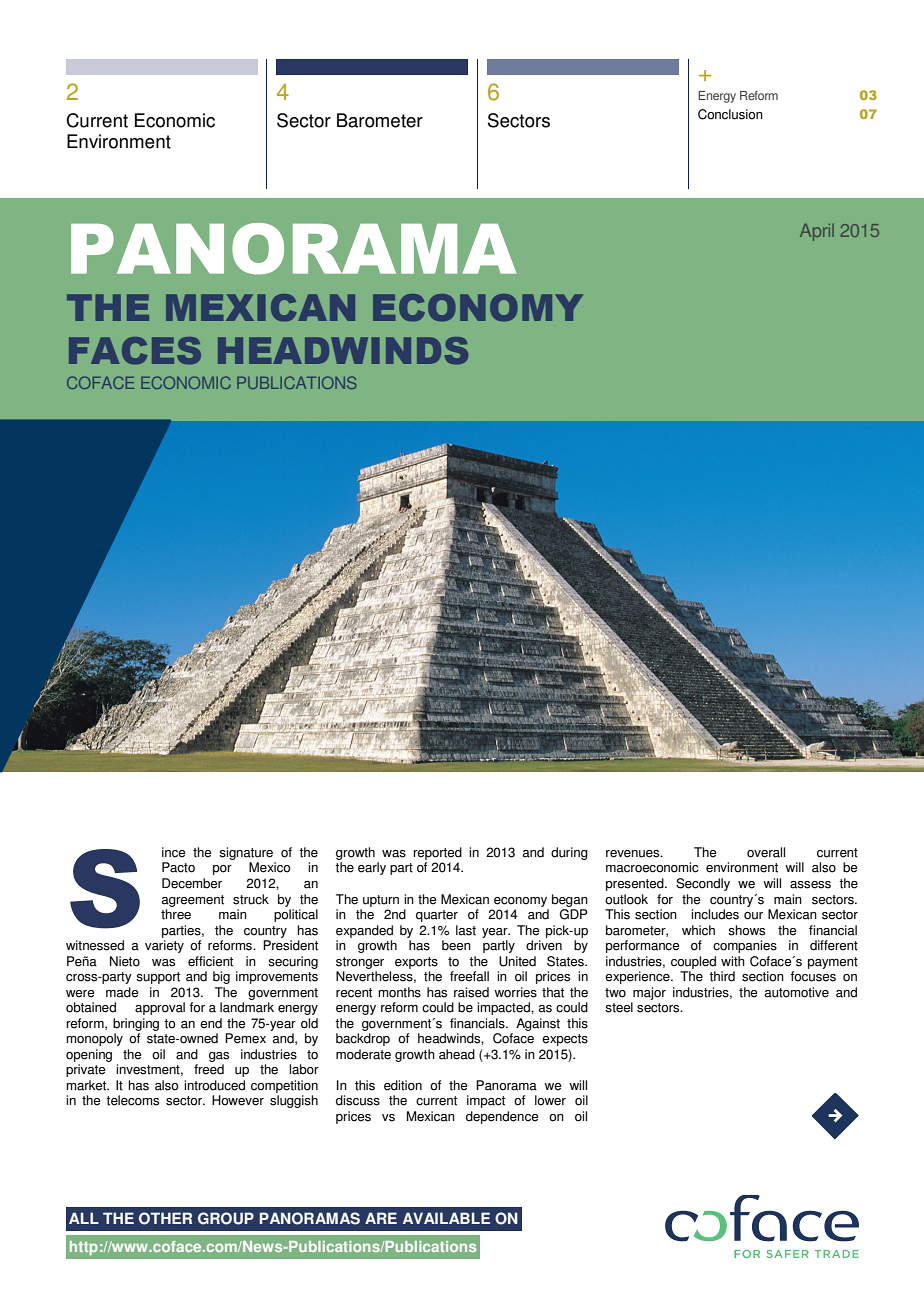 The image size is (924, 1308). I want to click on AVAILABLE, so click(446, 1218).
